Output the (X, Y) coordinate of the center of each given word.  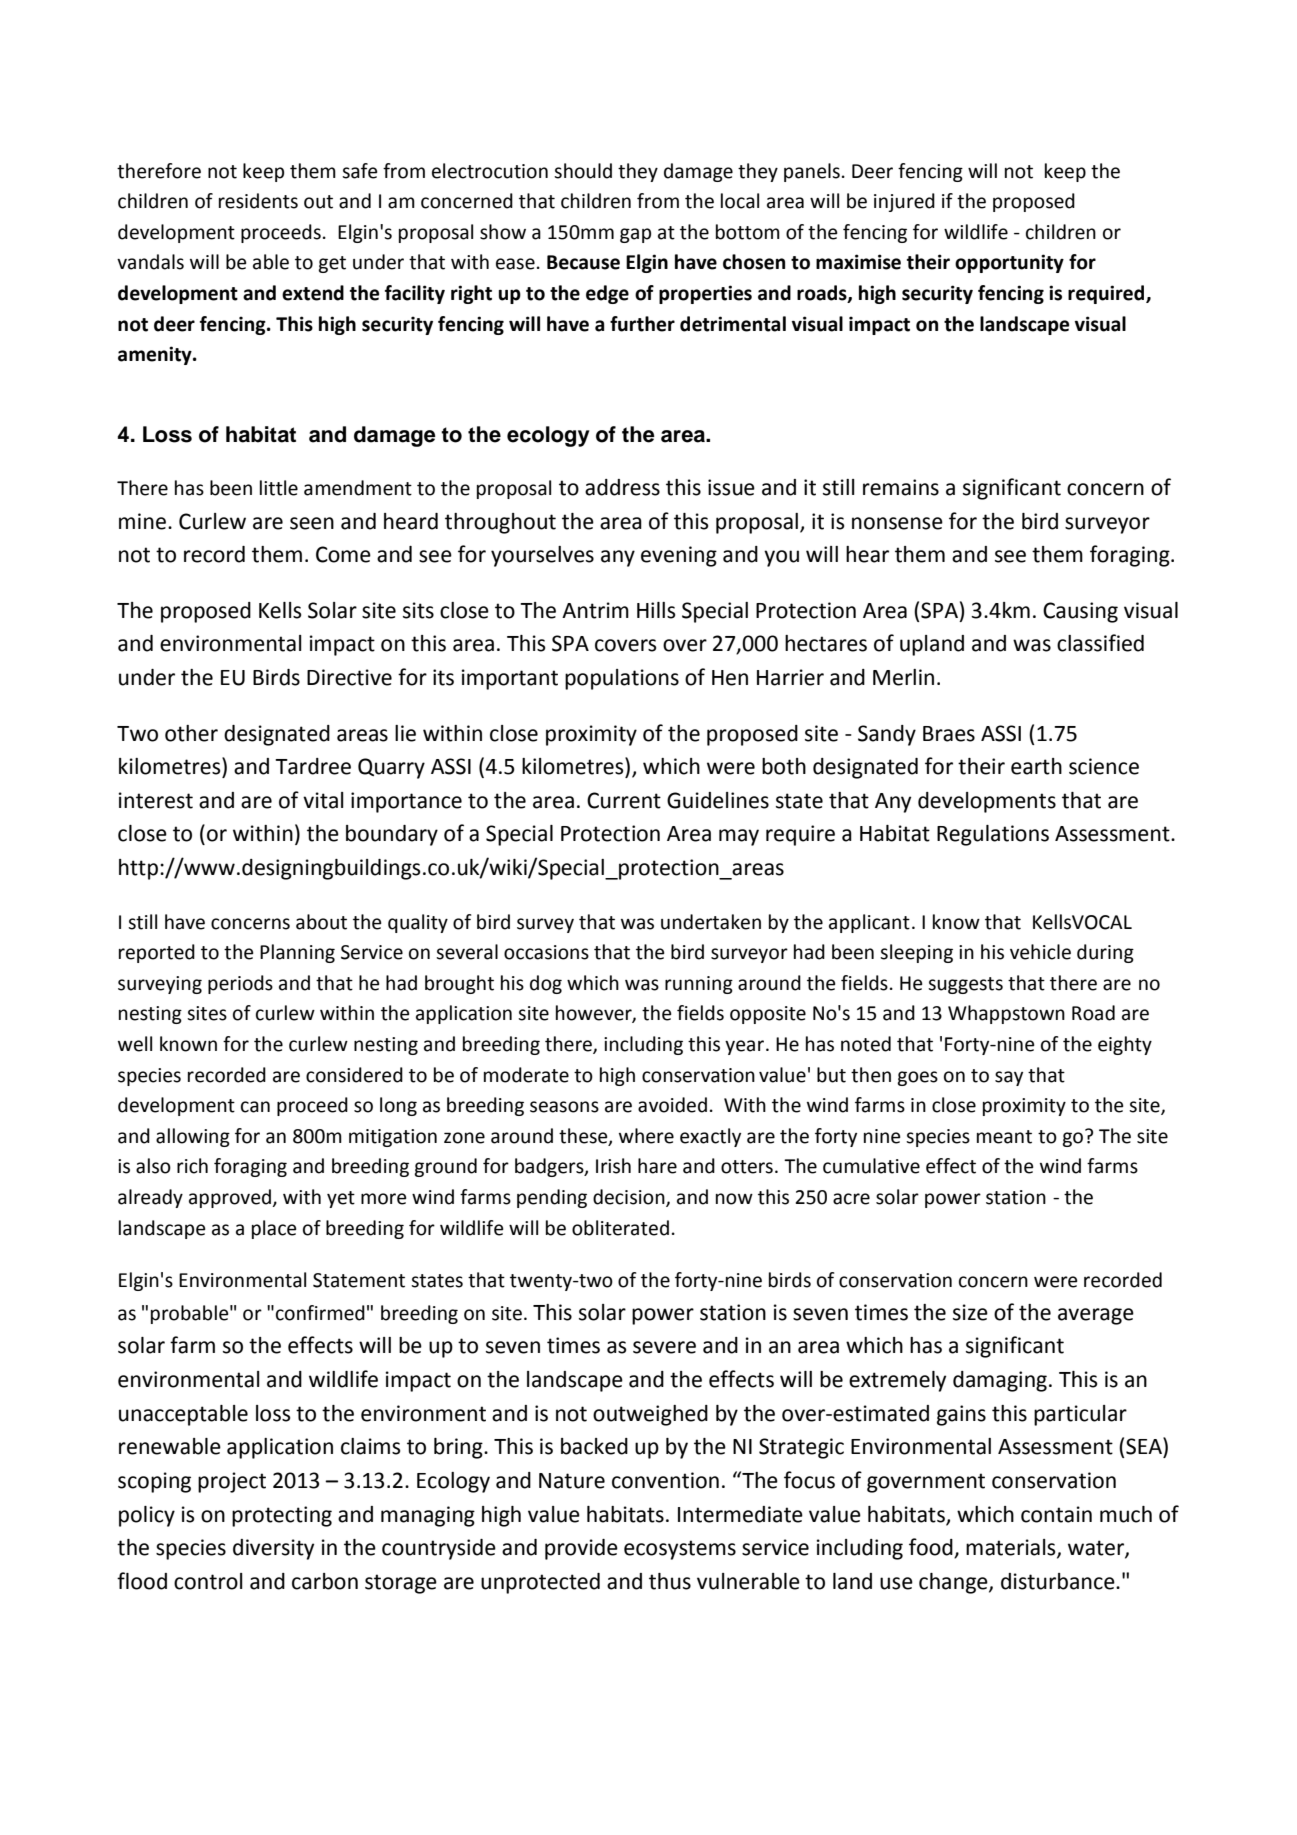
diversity (273, 1549)
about (321, 922)
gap (635, 235)
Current (624, 800)
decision (630, 1198)
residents (258, 201)
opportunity (1009, 263)
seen (312, 523)
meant (1004, 1137)
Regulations (993, 835)
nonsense (897, 523)
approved (231, 1198)
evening (679, 556)
